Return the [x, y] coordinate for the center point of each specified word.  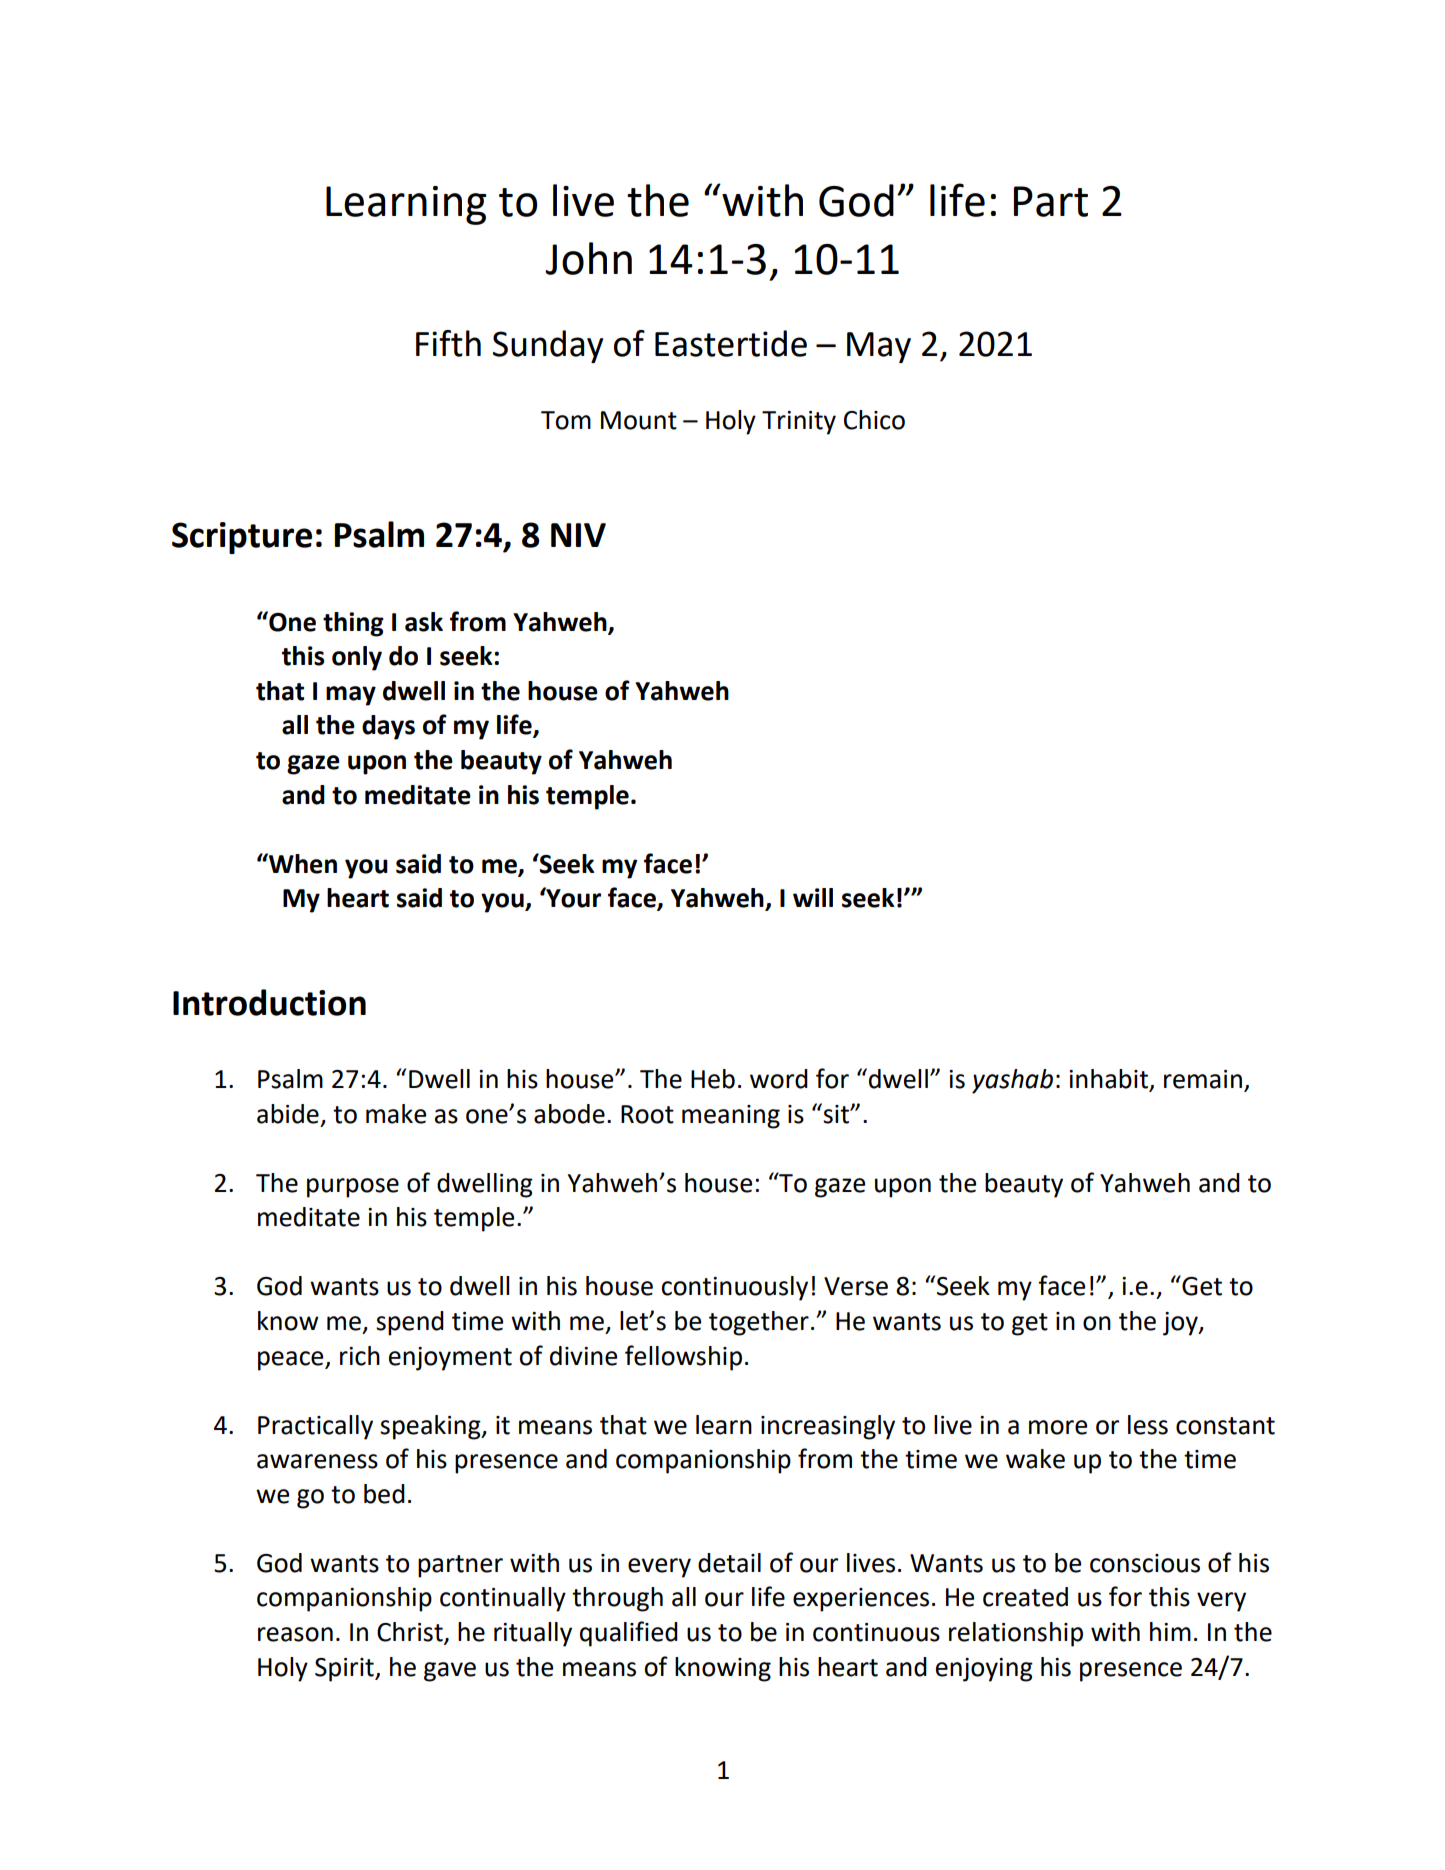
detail [729, 1563]
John [588, 258]
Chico [874, 420]
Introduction [269, 1002]
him [1170, 1631]
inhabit [1109, 1080]
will [813, 897]
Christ [411, 1633]
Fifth [448, 343]
